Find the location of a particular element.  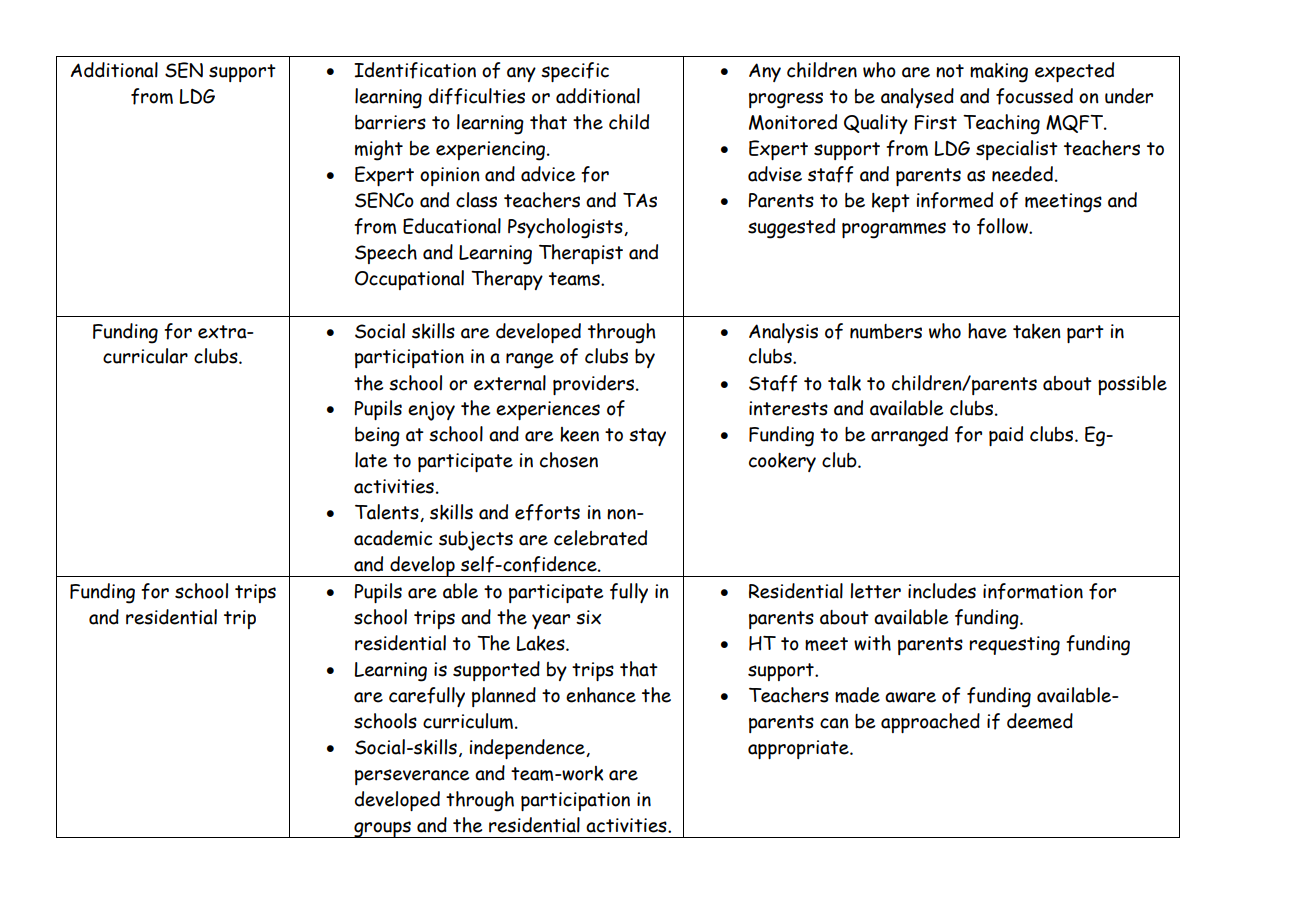

requesting is located at coordinates (1015, 646).
